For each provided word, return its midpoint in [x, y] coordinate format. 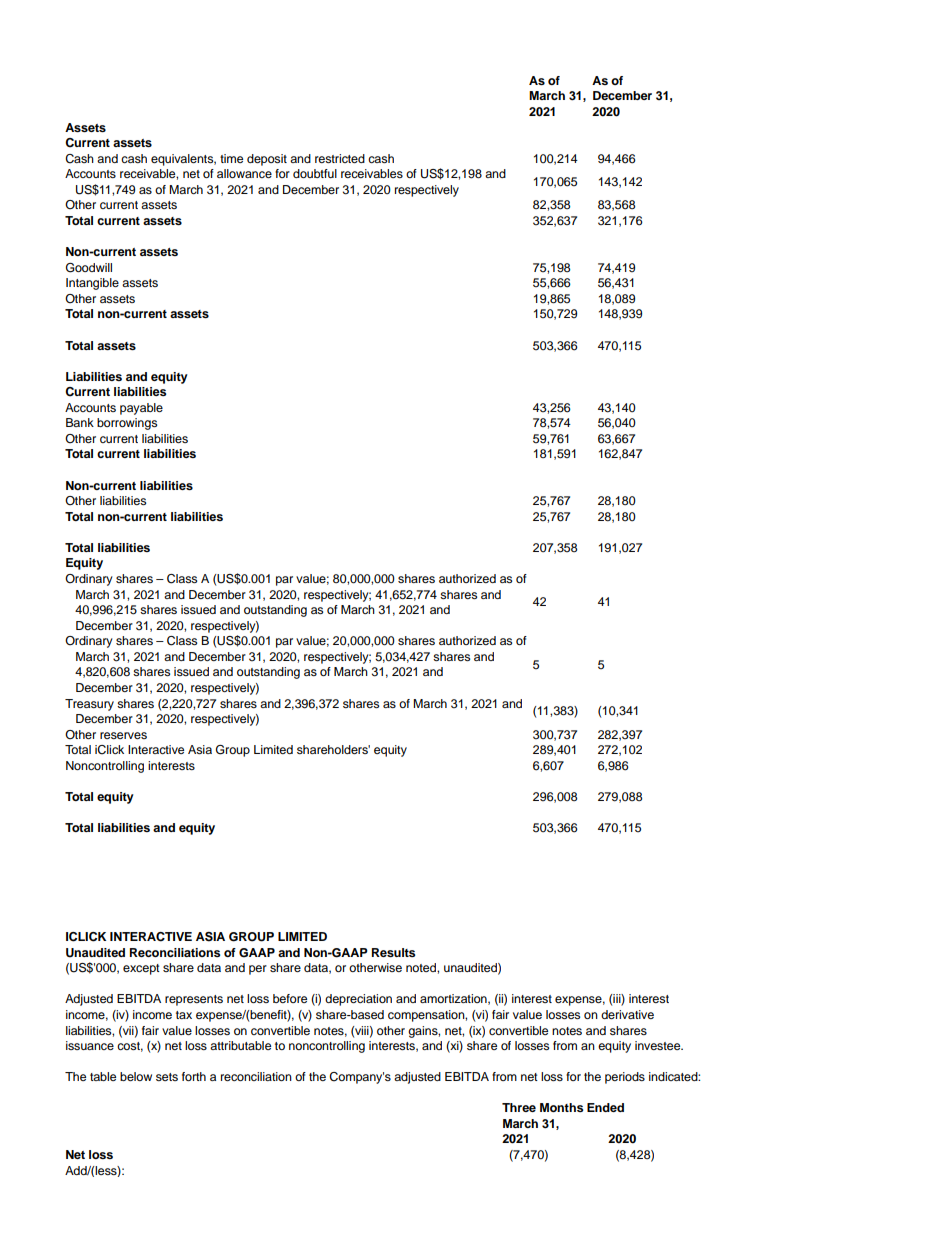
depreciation [358, 1000]
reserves [123, 735]
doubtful [315, 173]
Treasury [89, 705]
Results [393, 952]
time [231, 158]
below [136, 1076]
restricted [340, 158]
